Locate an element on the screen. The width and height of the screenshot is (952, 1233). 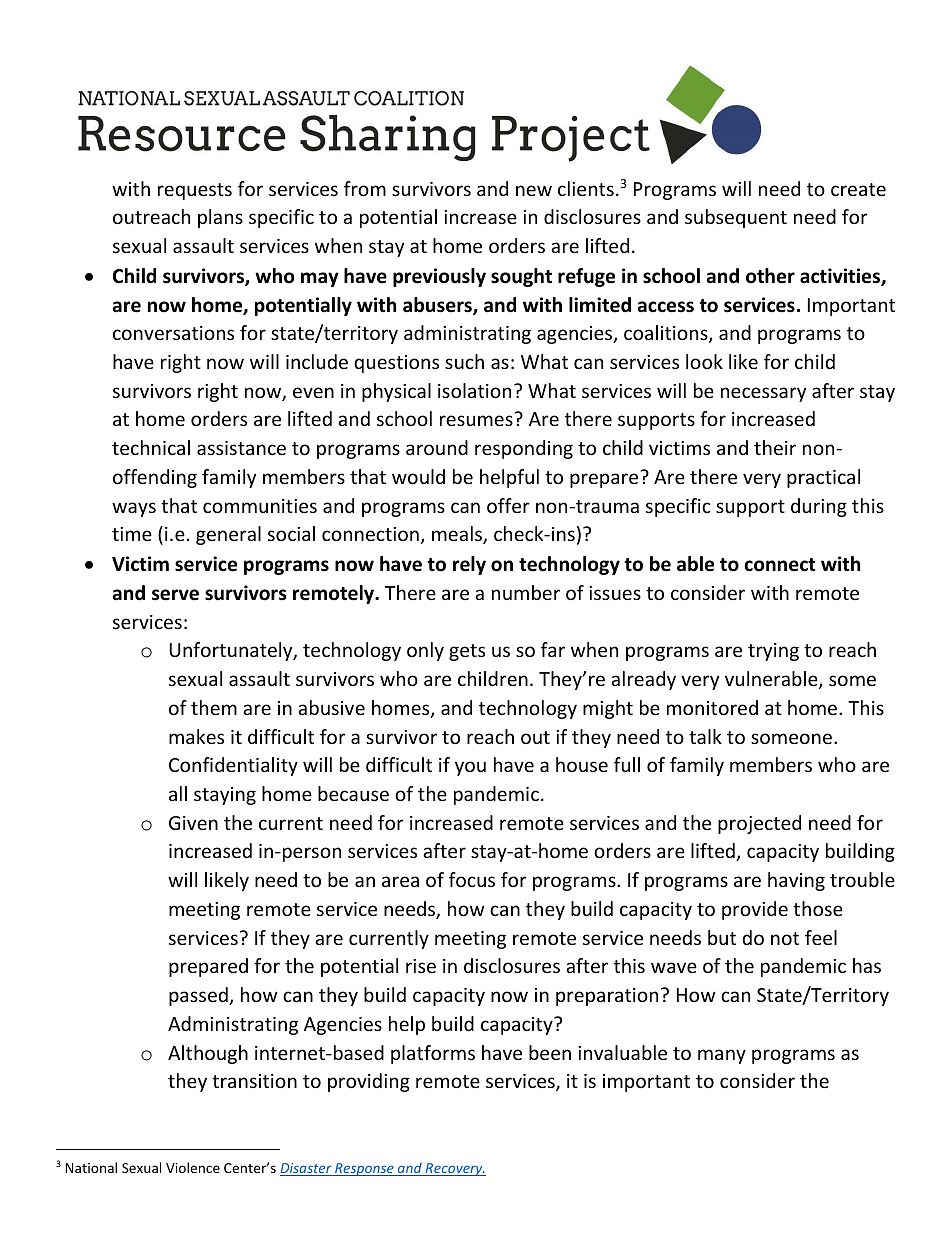
focus is located at coordinates (472, 879).
